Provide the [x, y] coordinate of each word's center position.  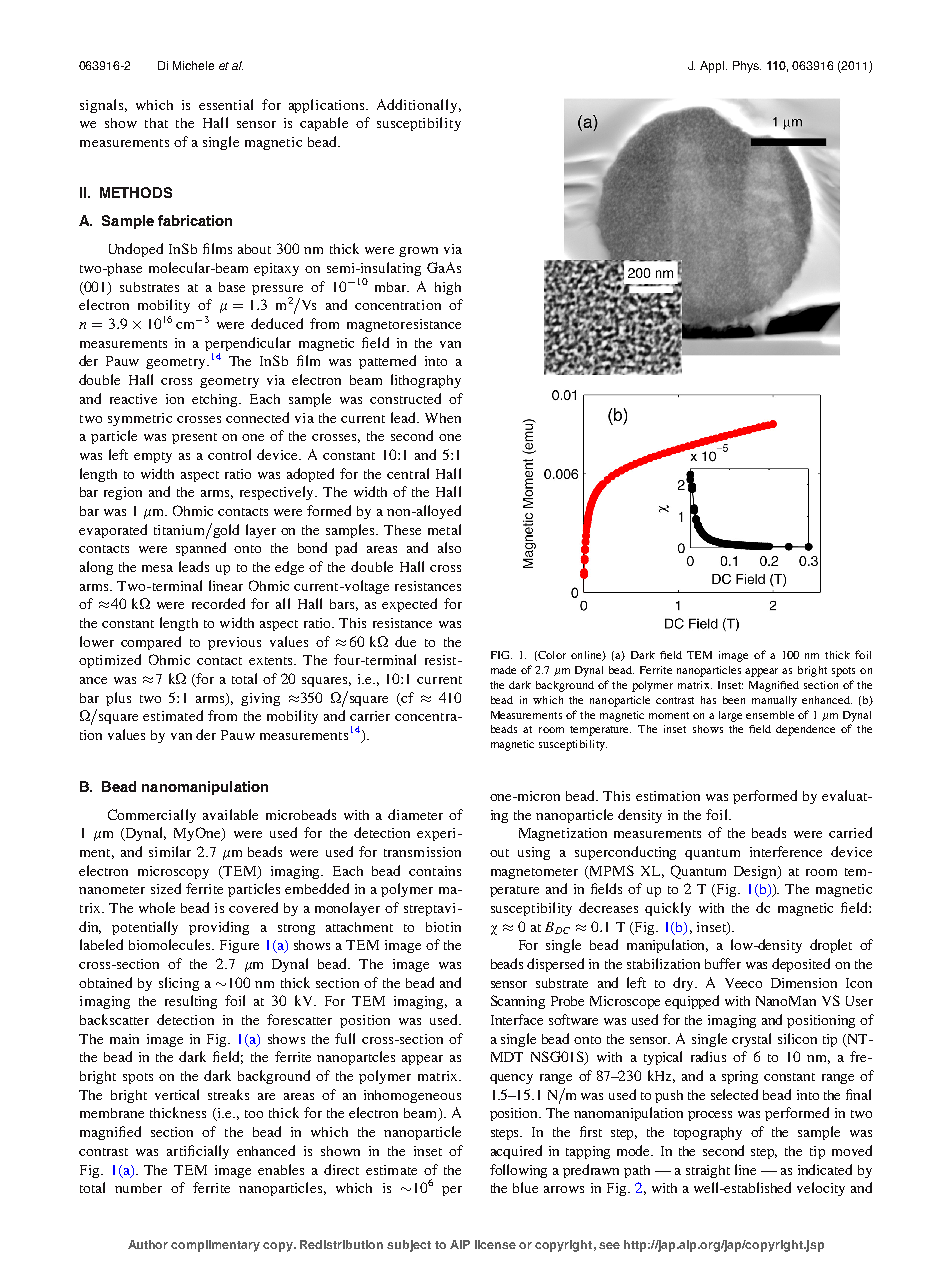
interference [786, 851]
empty [153, 457]
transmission [422, 852]
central [408, 473]
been [734, 700]
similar [170, 851]
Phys [747, 67]
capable [324, 124]
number [138, 1188]
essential [226, 104]
